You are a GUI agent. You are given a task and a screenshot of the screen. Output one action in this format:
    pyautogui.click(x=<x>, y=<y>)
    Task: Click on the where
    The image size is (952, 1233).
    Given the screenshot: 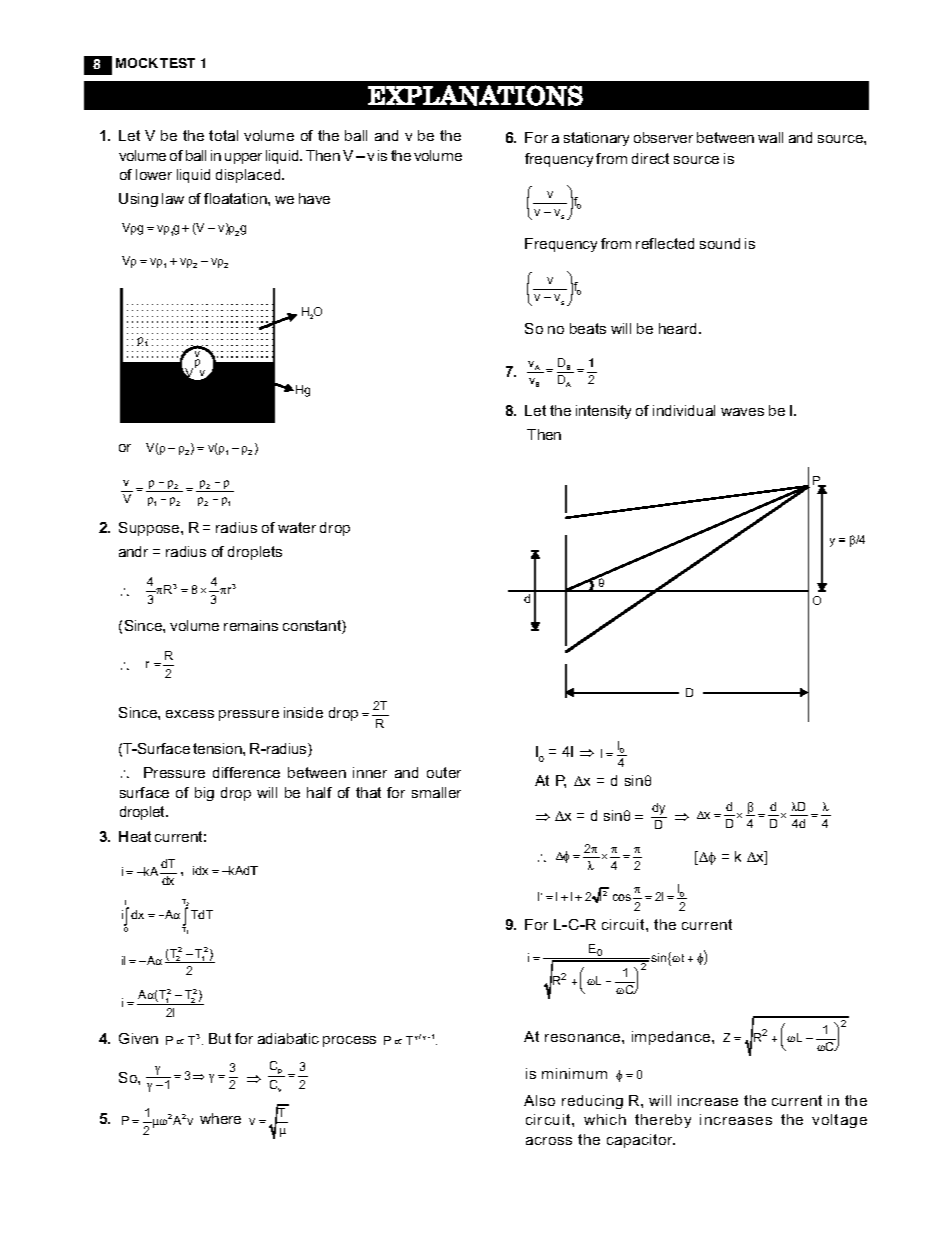 What is the action you would take?
    pyautogui.click(x=220, y=1118)
